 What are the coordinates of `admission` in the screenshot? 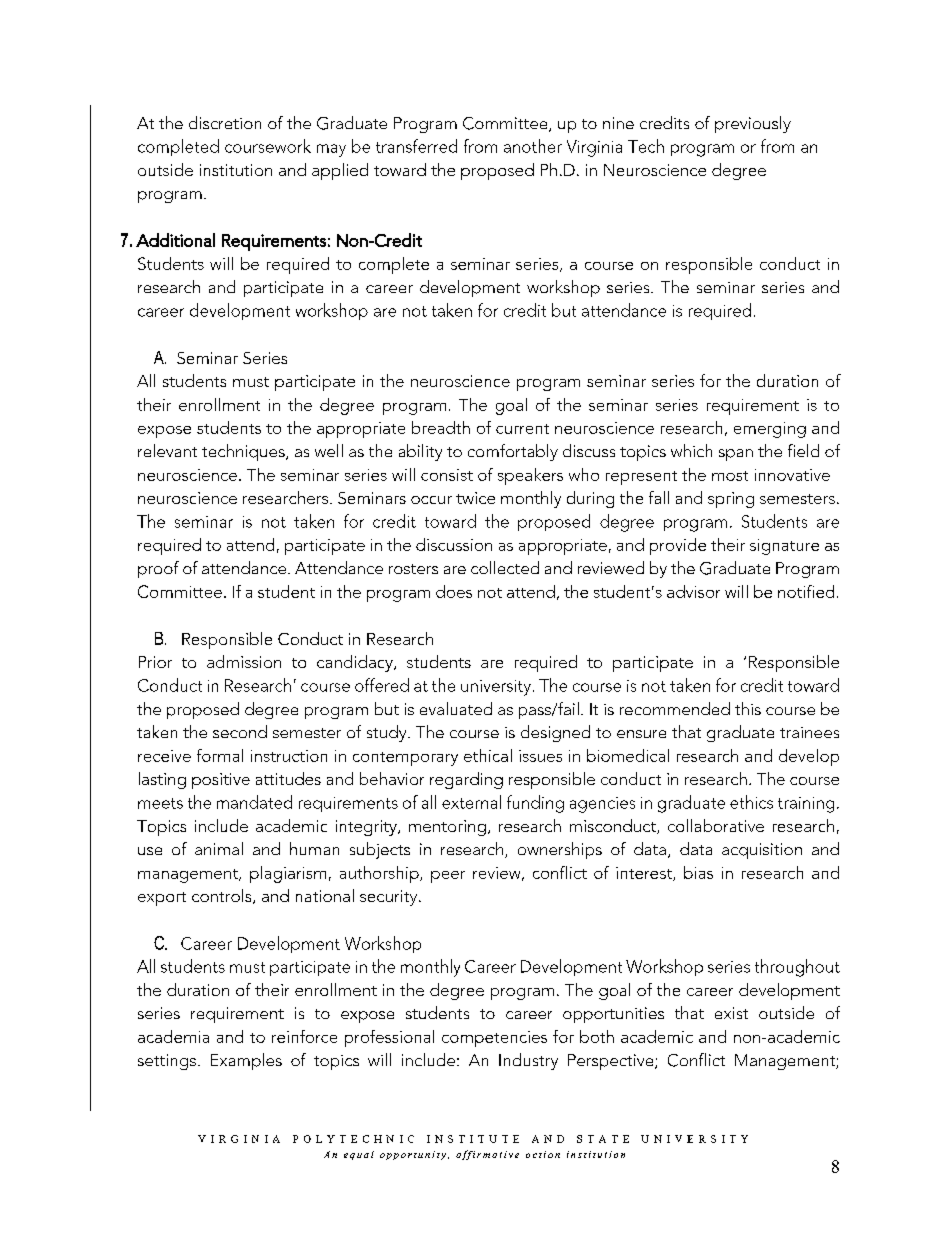 It's located at (244, 661).
